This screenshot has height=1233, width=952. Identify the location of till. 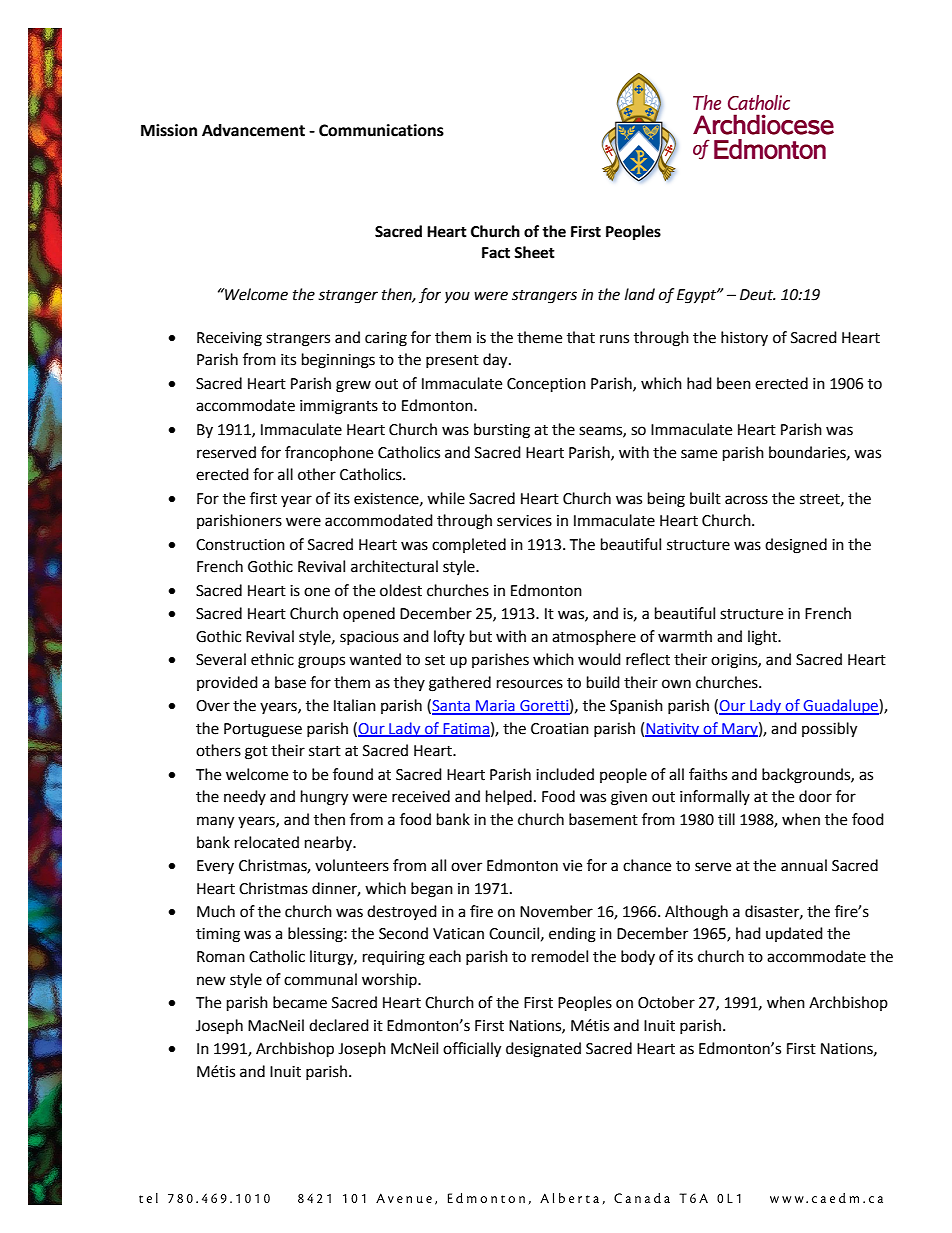
(726, 819).
